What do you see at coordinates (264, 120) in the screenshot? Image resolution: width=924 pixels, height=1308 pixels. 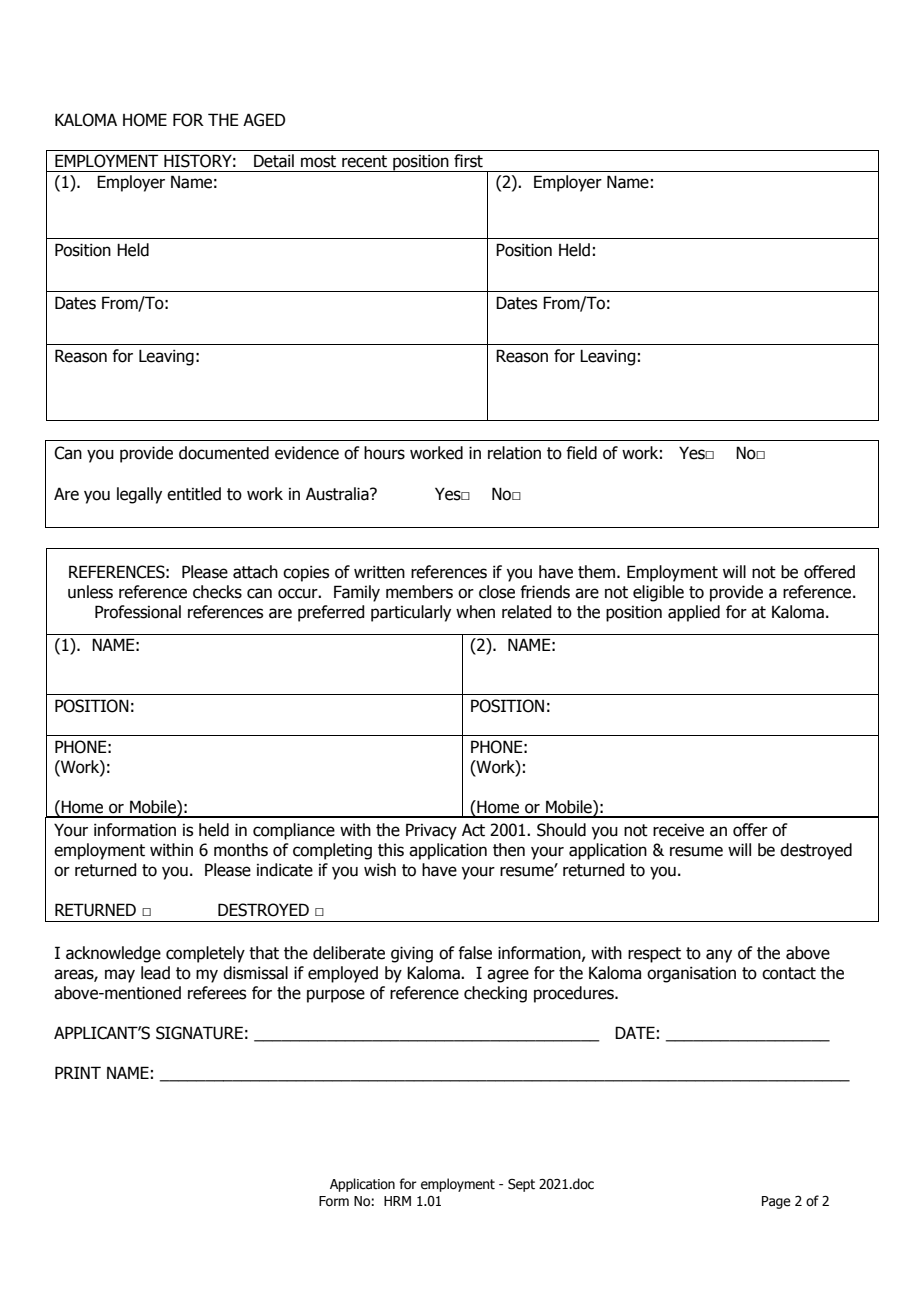 I see `AGED` at bounding box center [264, 120].
